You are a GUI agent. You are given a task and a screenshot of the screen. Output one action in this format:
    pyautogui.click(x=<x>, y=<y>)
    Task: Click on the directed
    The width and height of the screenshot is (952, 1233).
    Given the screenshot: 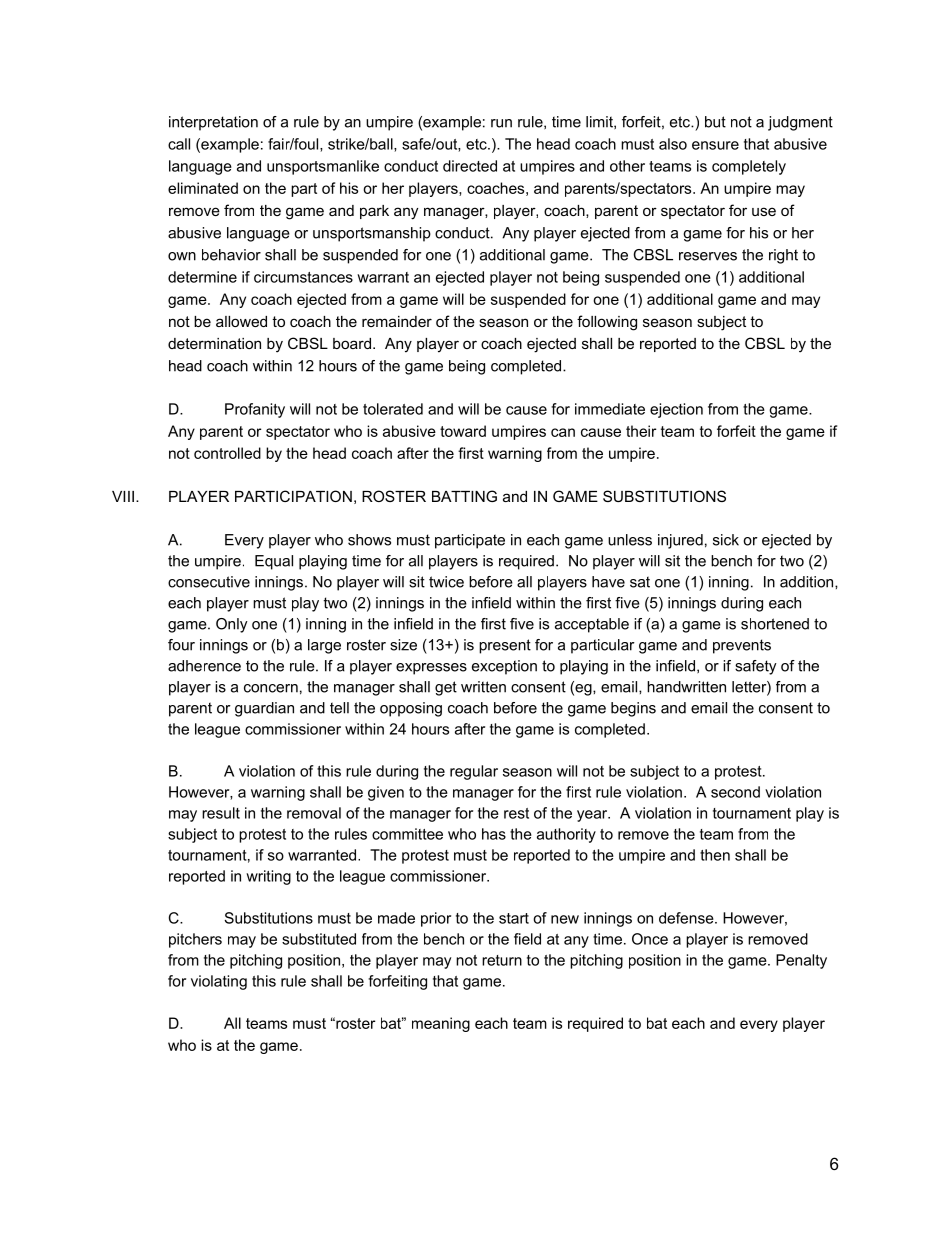 What is the action you would take?
    pyautogui.click(x=470, y=166)
